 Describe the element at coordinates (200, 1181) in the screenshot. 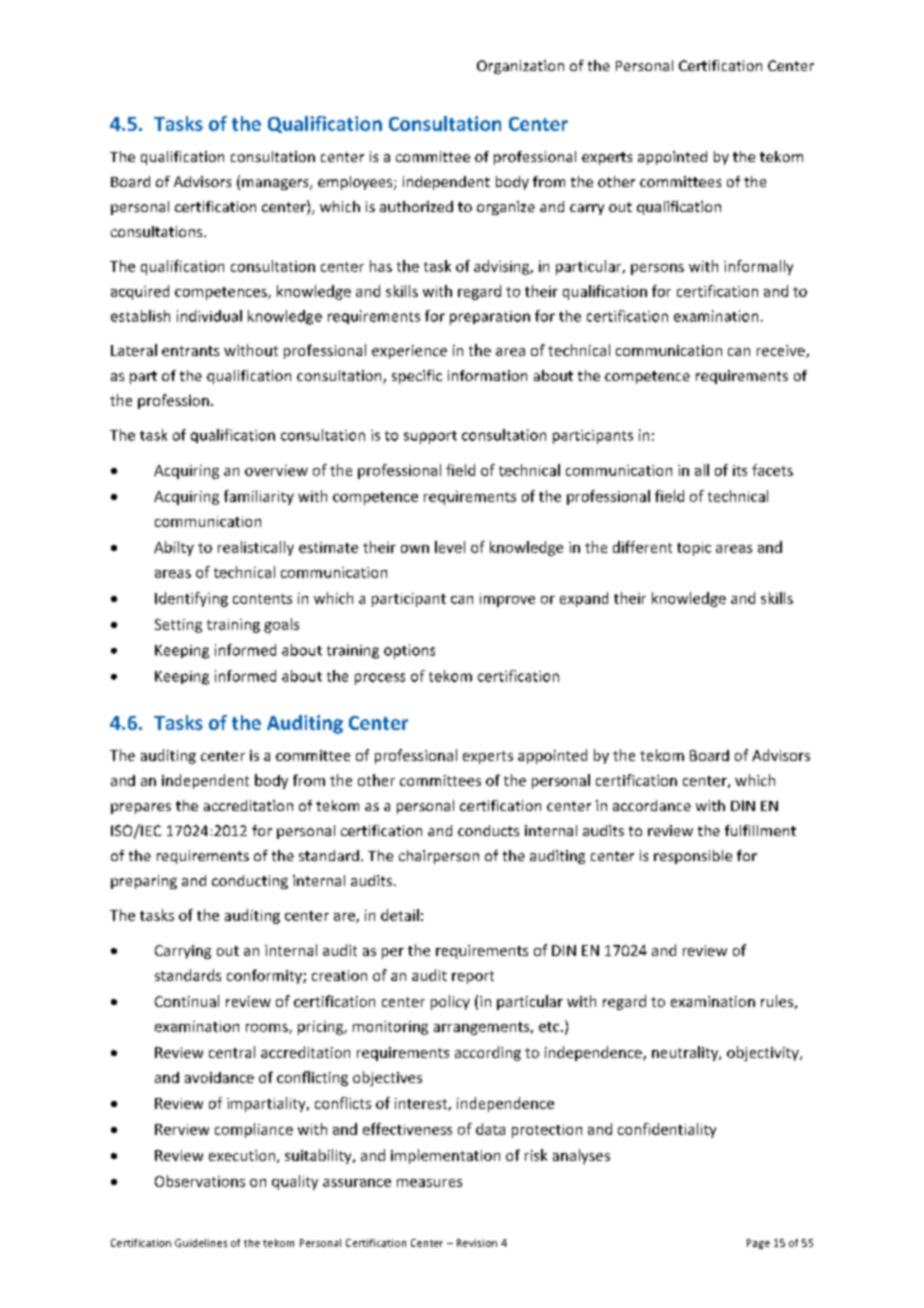

I see `Observations` at that location.
